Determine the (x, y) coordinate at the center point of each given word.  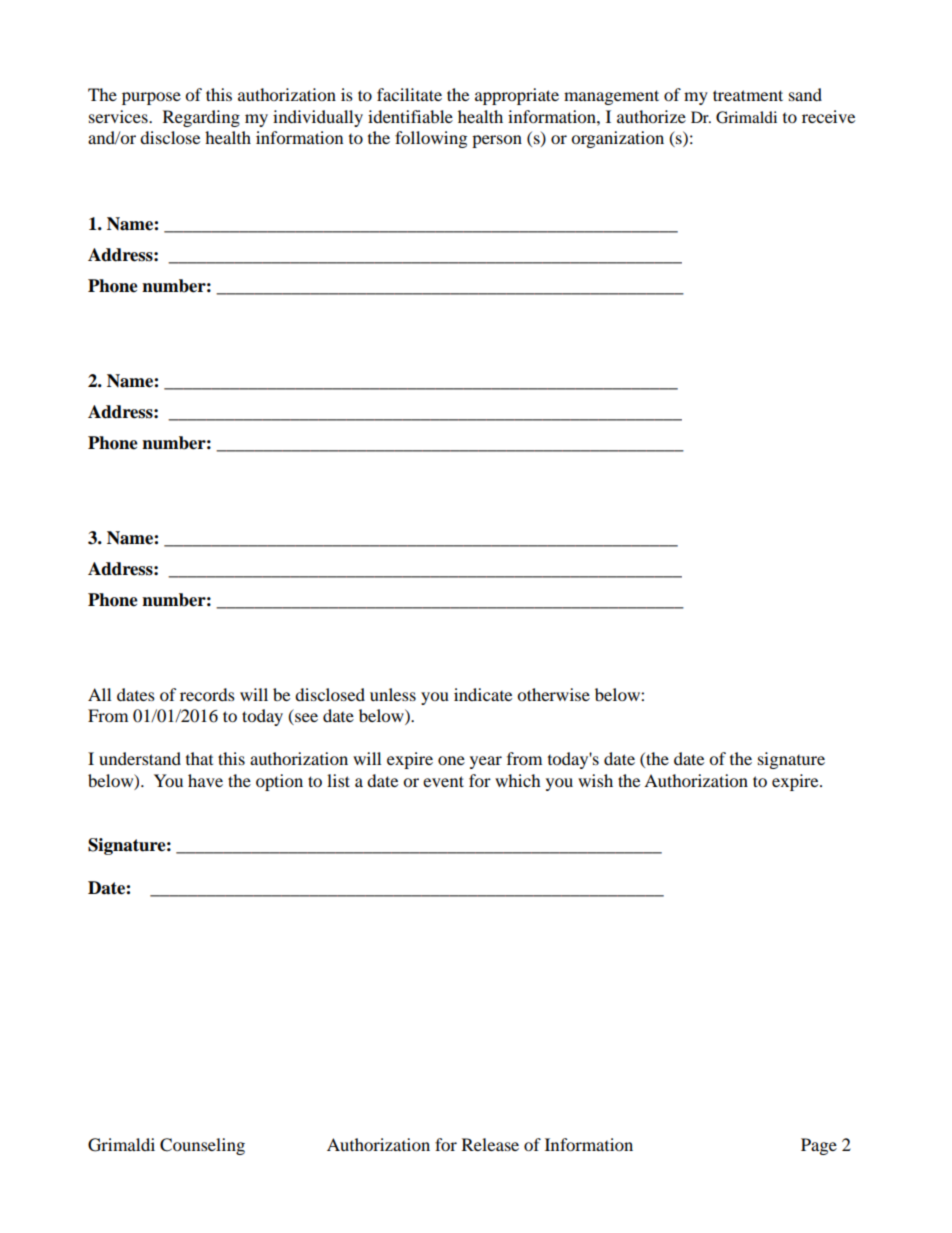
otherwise (553, 694)
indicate (483, 694)
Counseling (202, 1146)
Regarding (201, 118)
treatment (748, 95)
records (207, 694)
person (497, 141)
